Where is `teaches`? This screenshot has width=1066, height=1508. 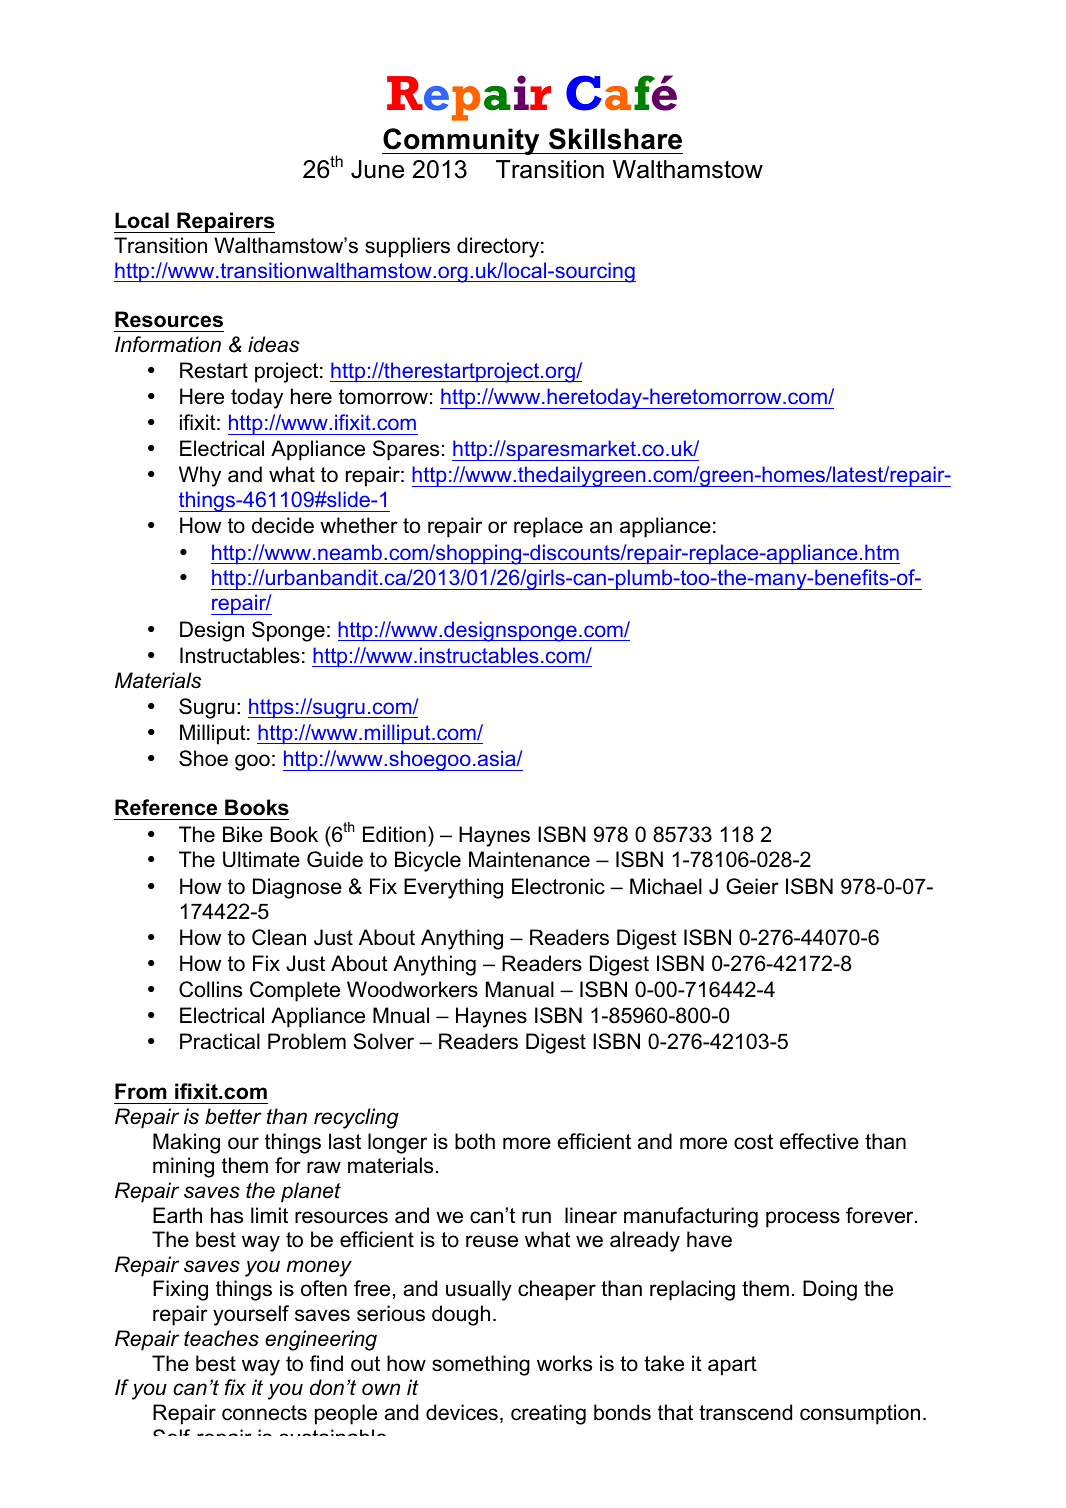 teaches is located at coordinates (221, 1338).
